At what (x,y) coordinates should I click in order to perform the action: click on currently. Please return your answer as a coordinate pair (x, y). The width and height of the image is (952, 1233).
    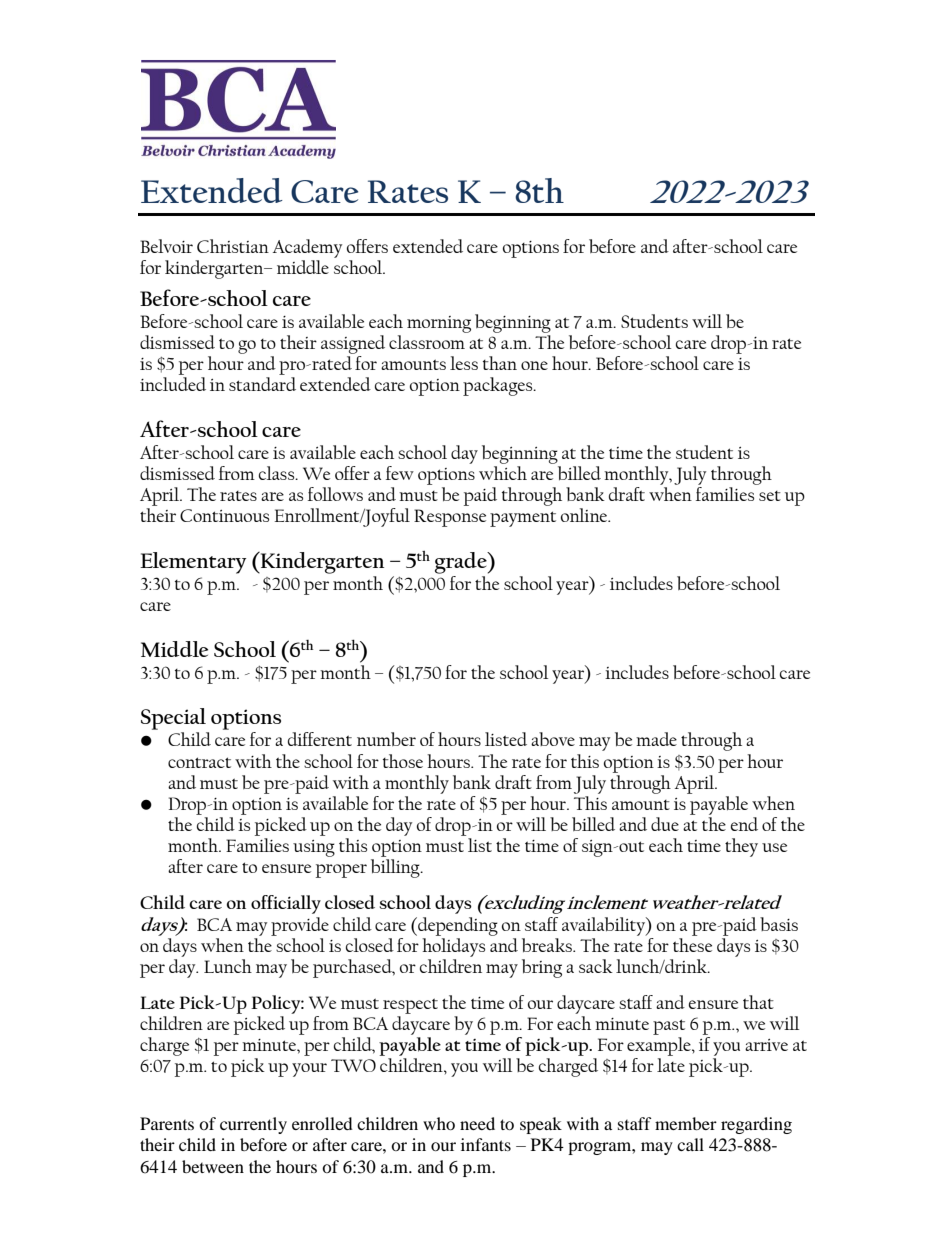
    Looking at the image, I should click on (253, 1125).
